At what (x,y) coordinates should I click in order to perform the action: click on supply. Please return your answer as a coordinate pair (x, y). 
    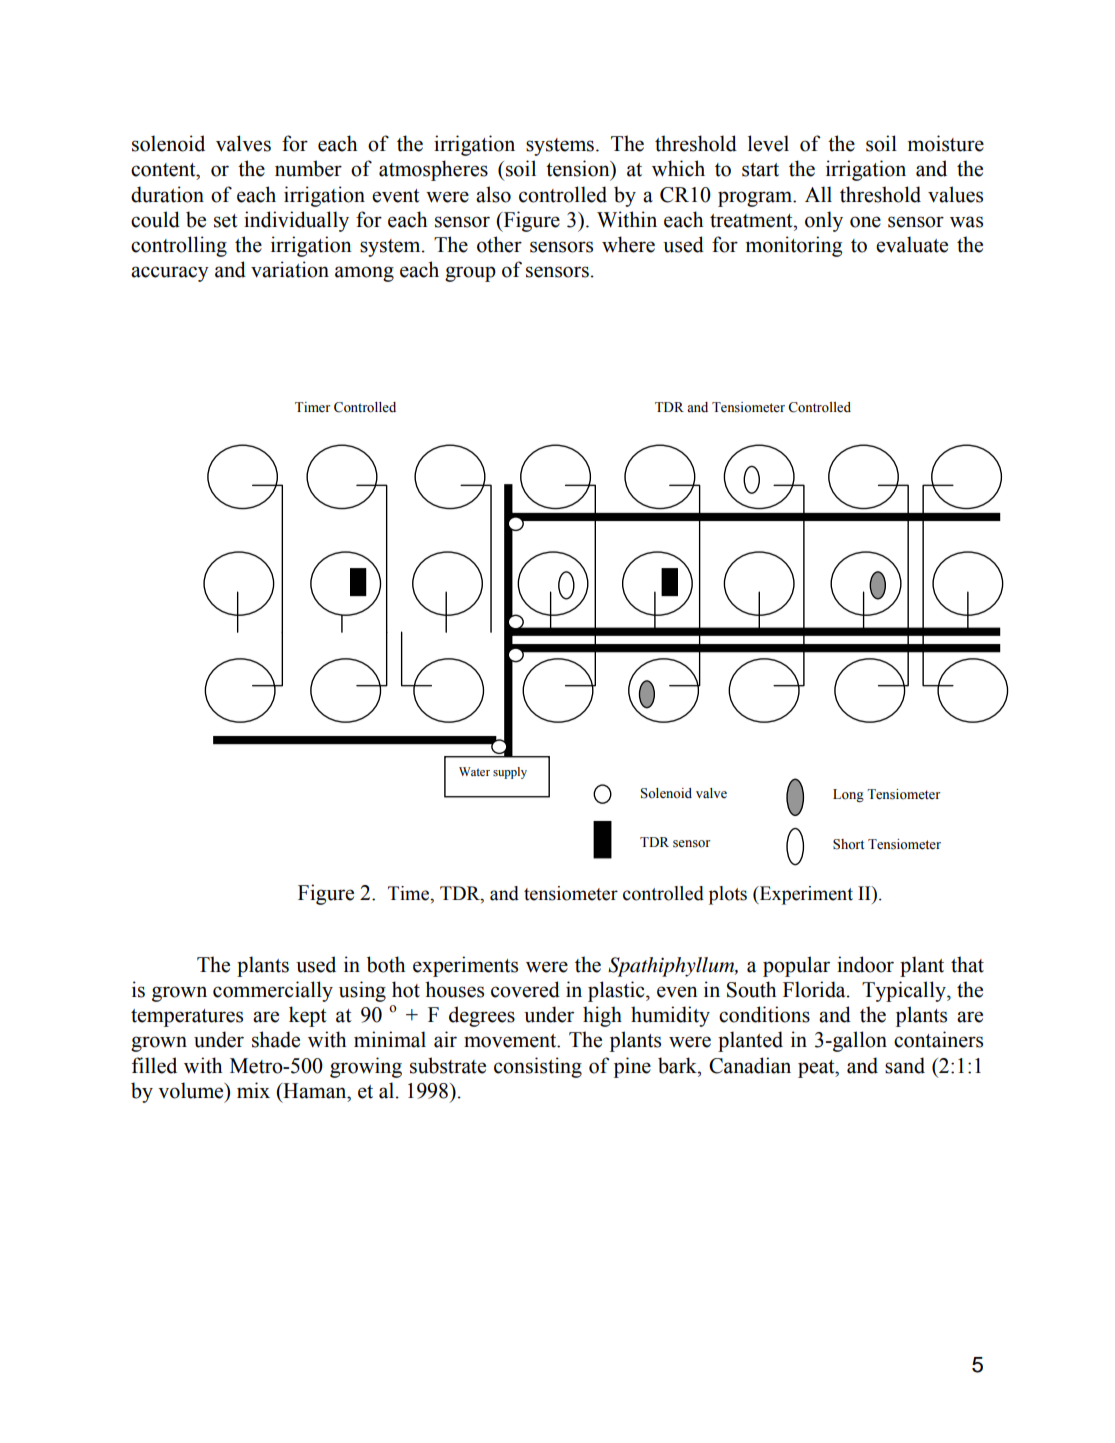
    Looking at the image, I should click on (510, 773).
